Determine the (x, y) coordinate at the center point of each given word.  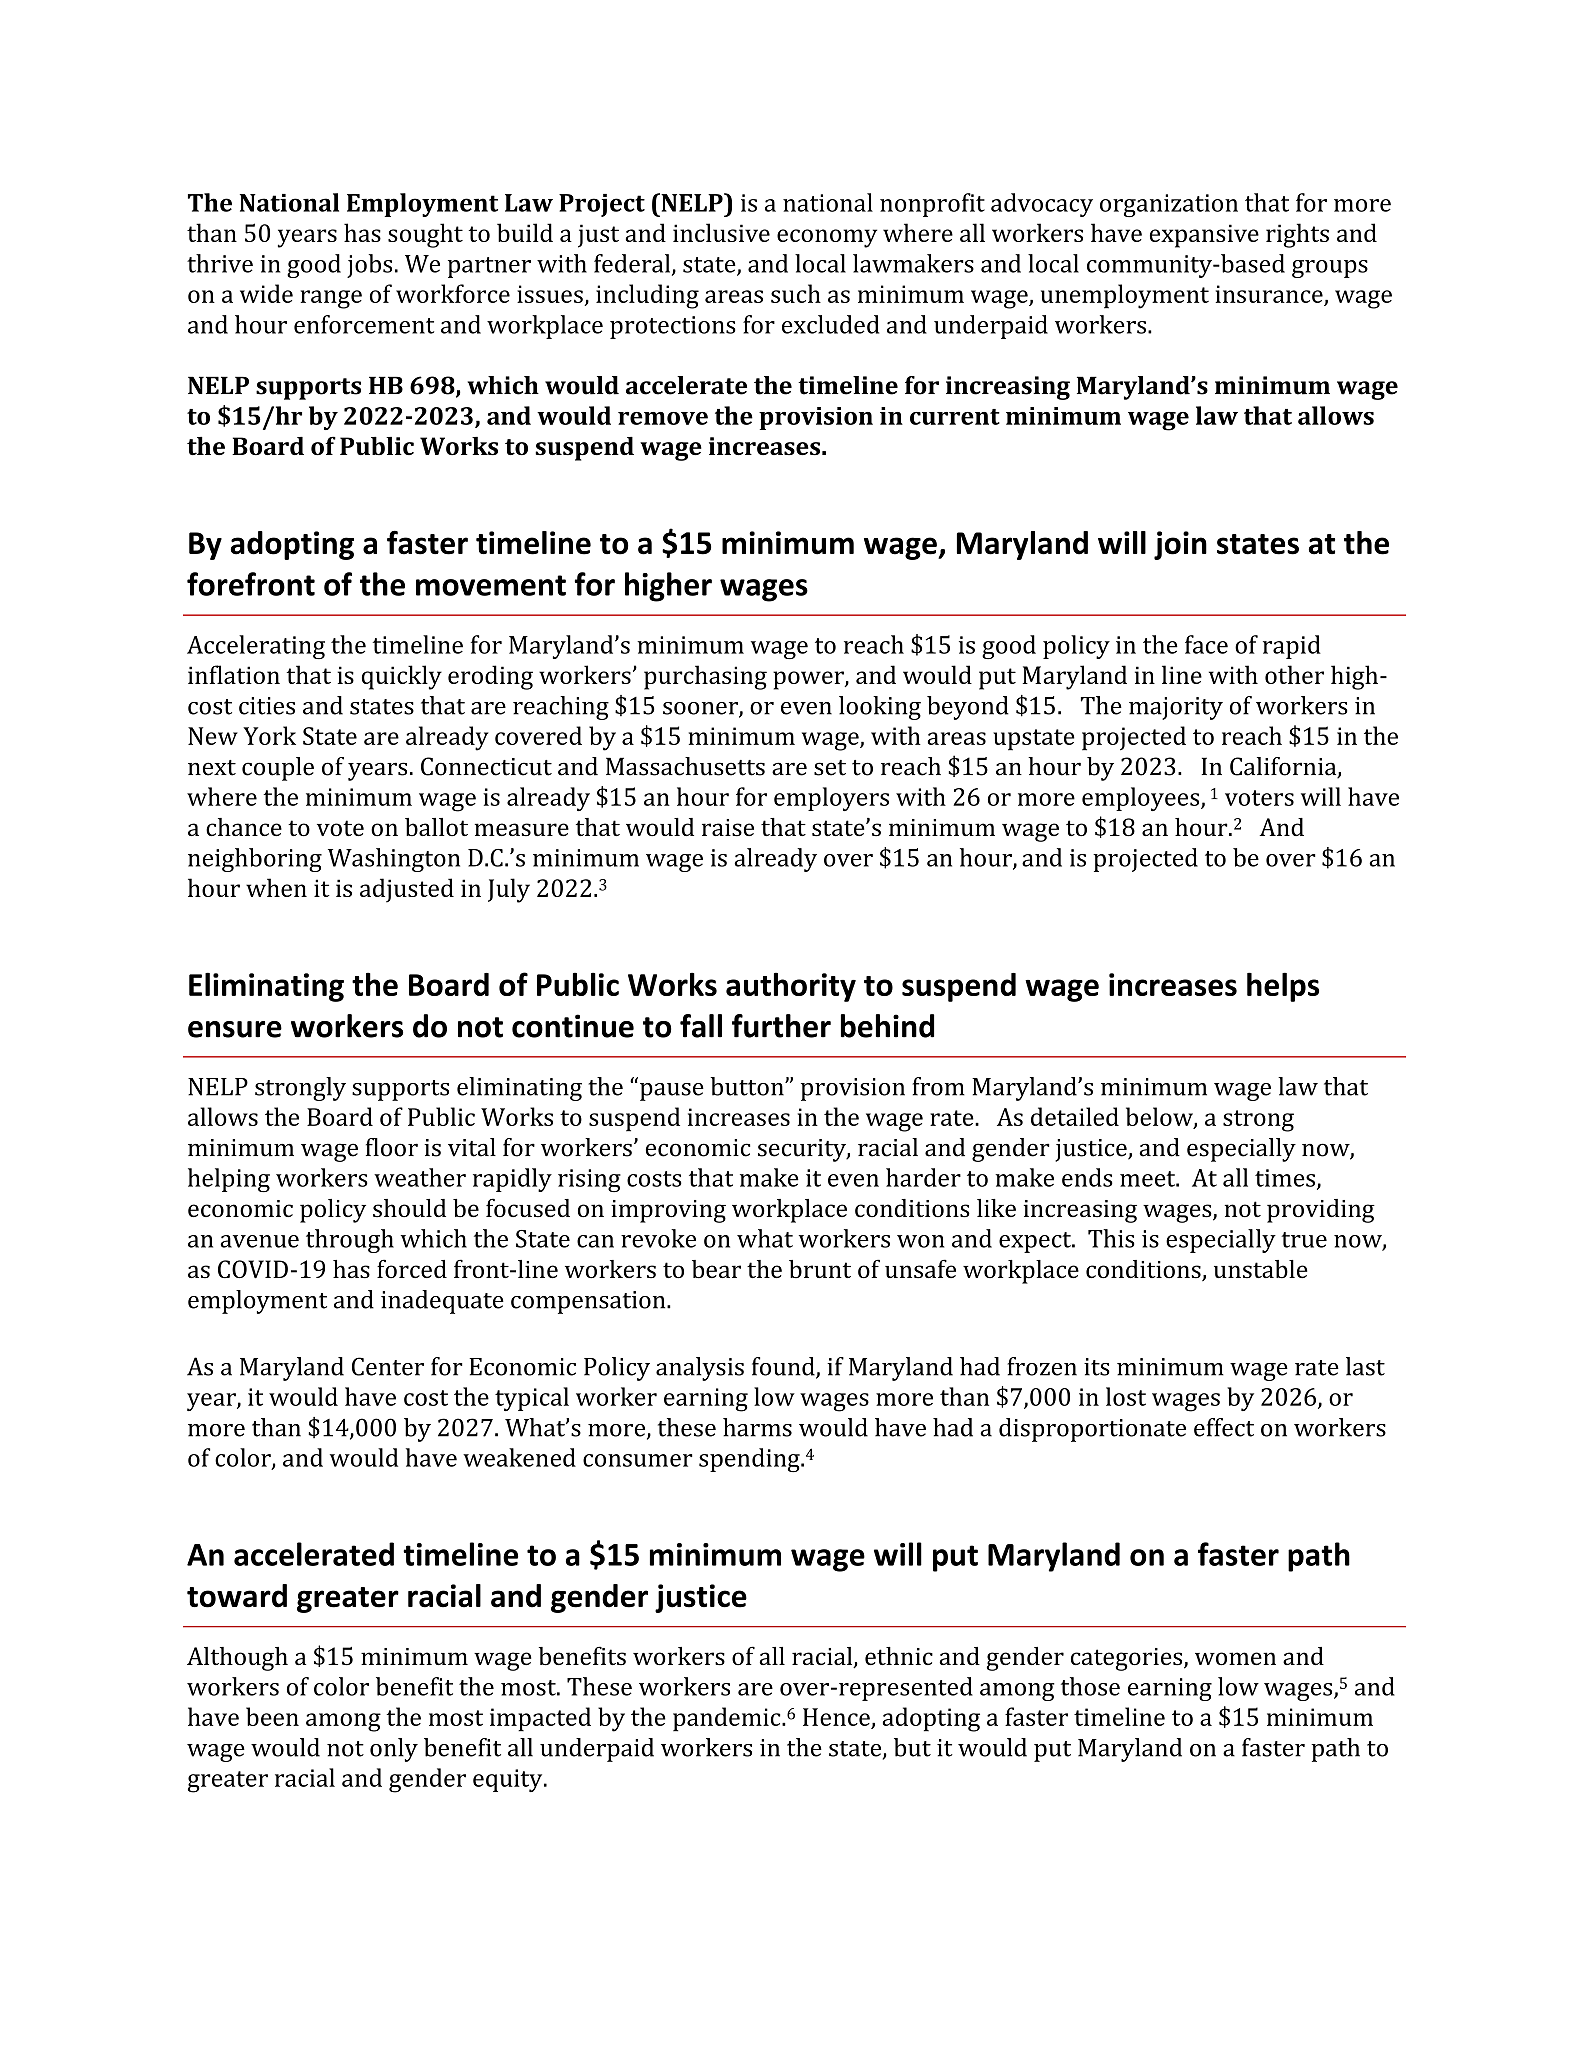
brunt (820, 1269)
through (350, 1241)
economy (827, 238)
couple (278, 769)
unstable (1260, 1269)
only (394, 1750)
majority (1176, 708)
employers (831, 799)
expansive (1204, 236)
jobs (369, 266)
